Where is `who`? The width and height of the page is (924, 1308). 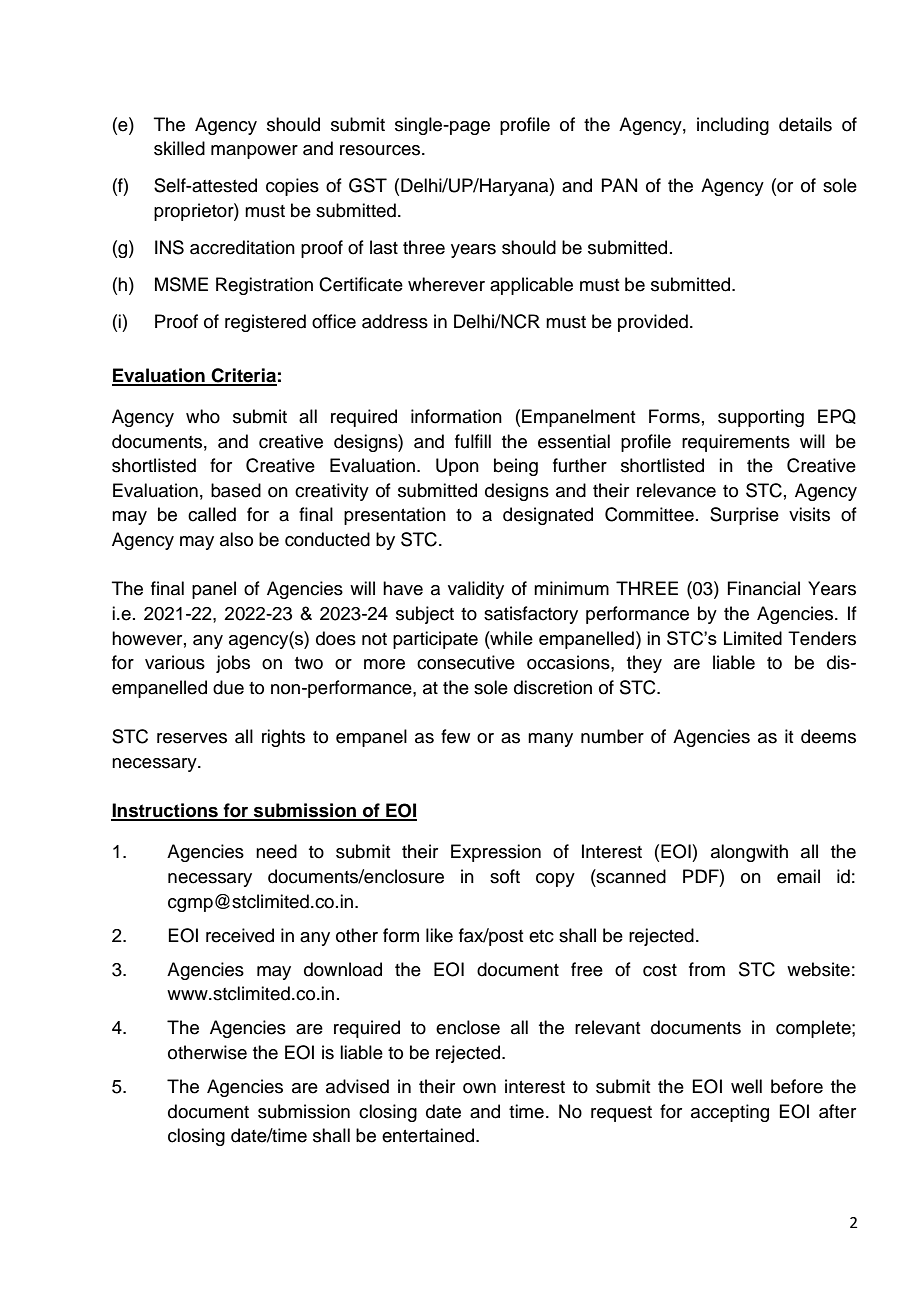 who is located at coordinates (203, 416).
